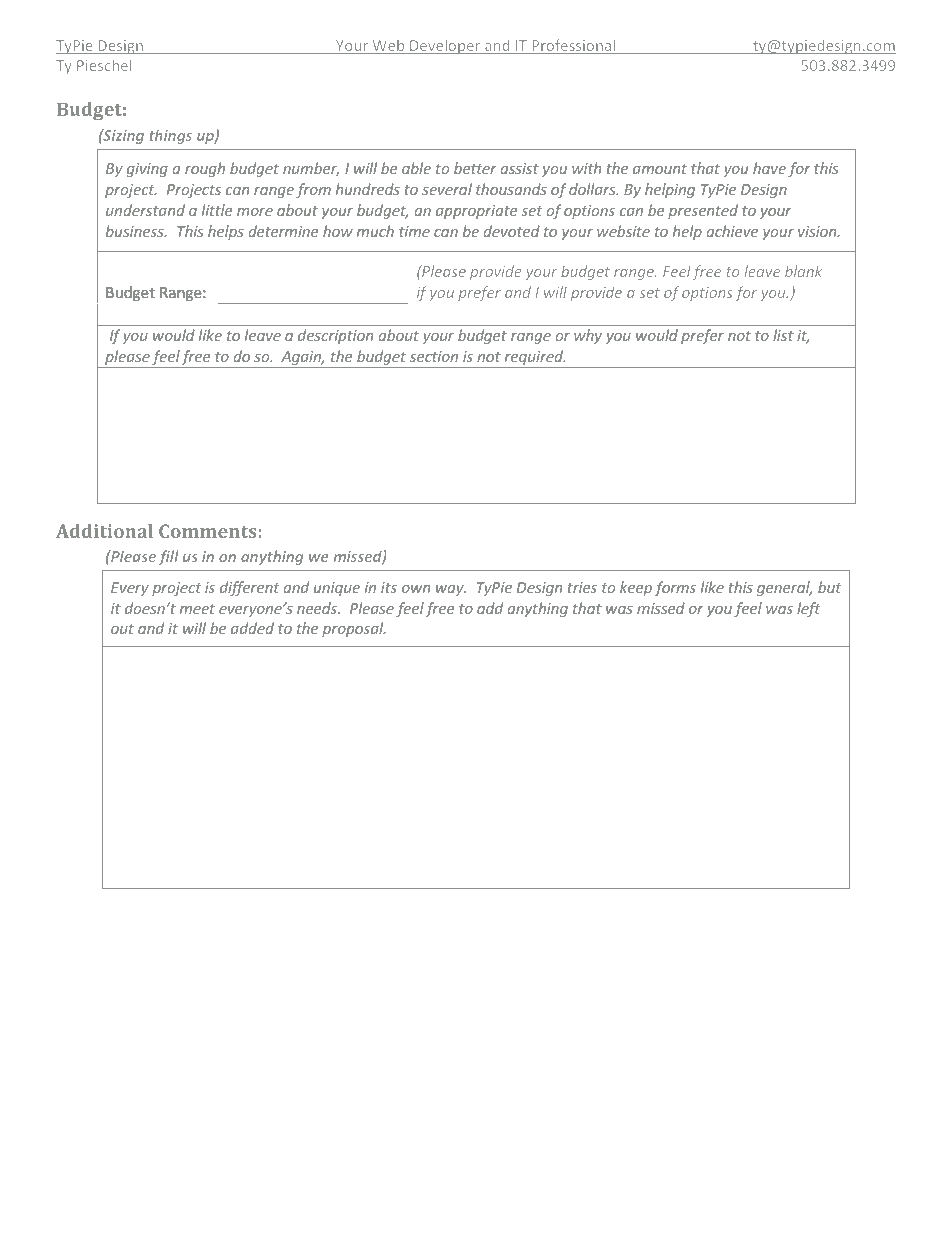 This document has width=952, height=1233. I want to click on way, so click(451, 590).
